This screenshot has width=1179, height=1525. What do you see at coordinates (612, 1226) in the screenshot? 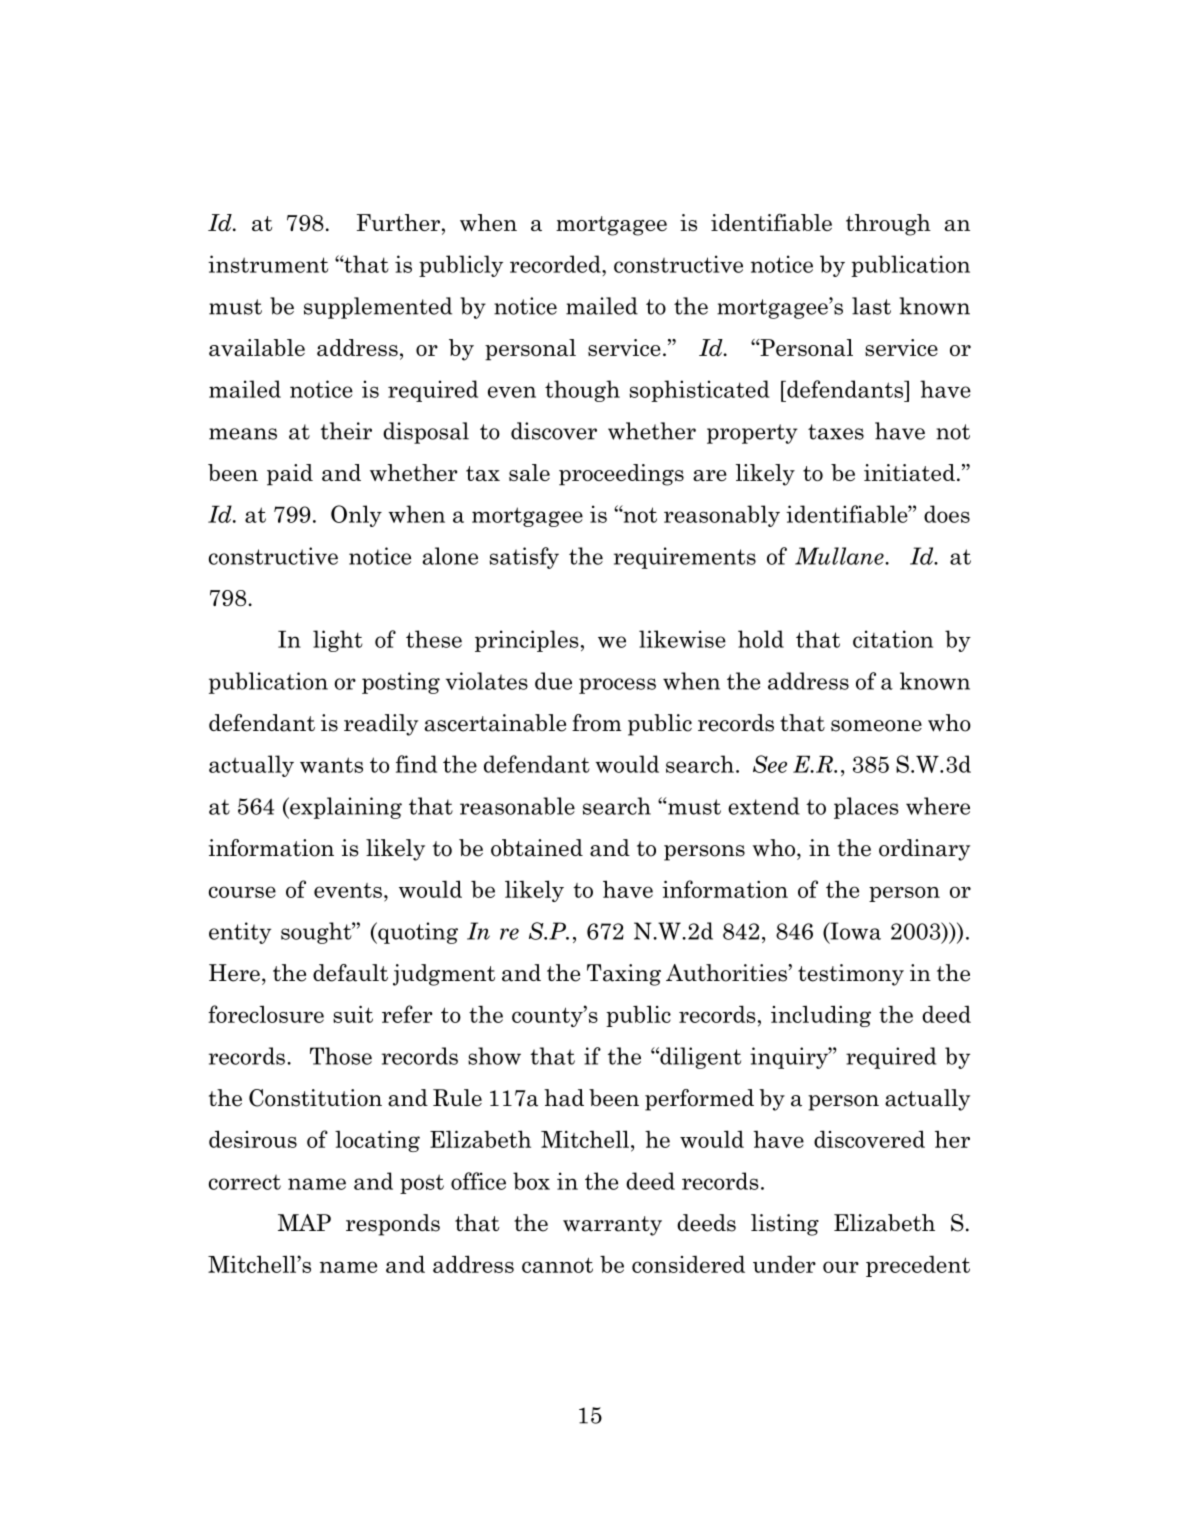
I see `warranty` at bounding box center [612, 1226].
